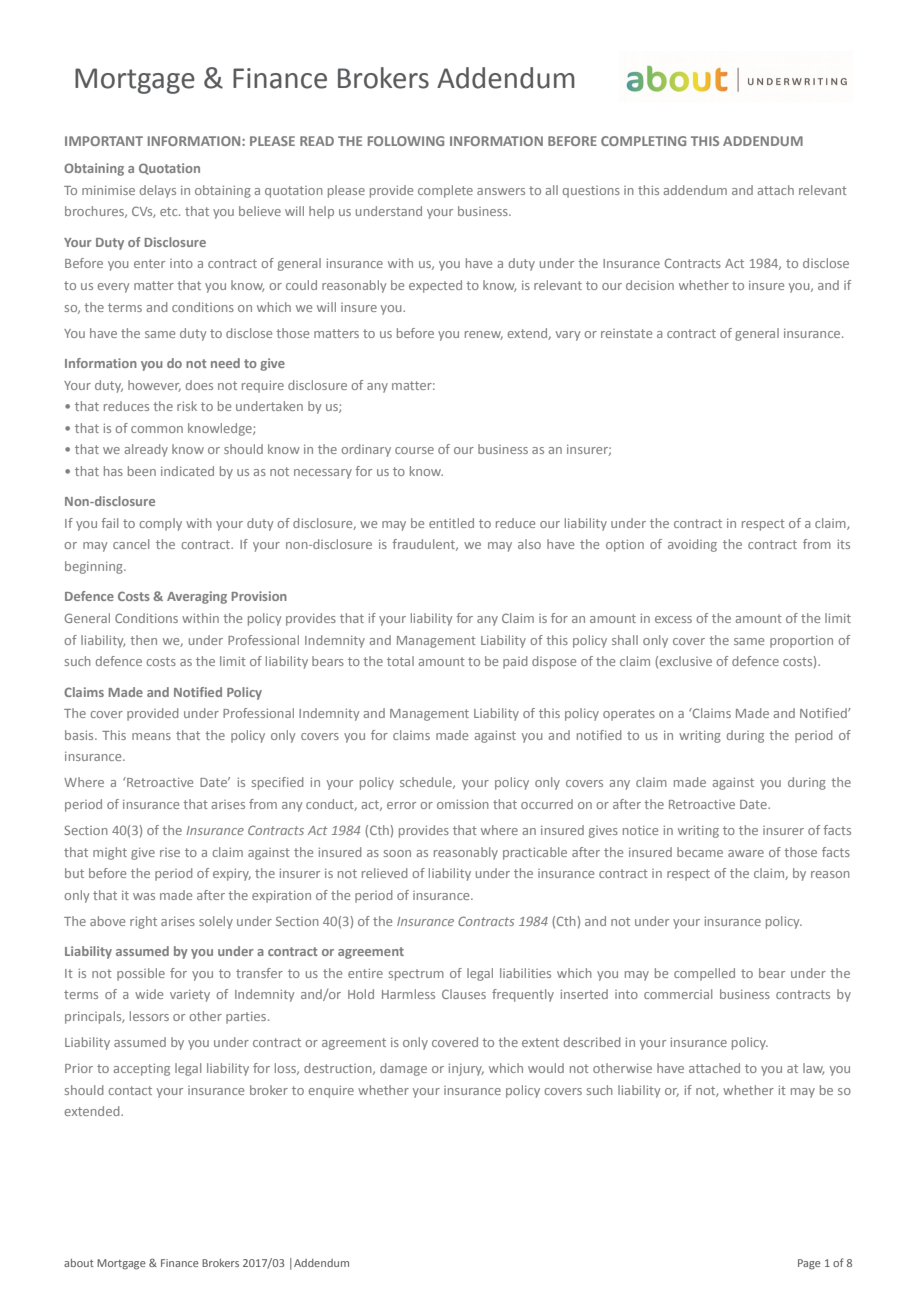 This page has width=924, height=1308. I want to click on about, so click(79, 1263).
